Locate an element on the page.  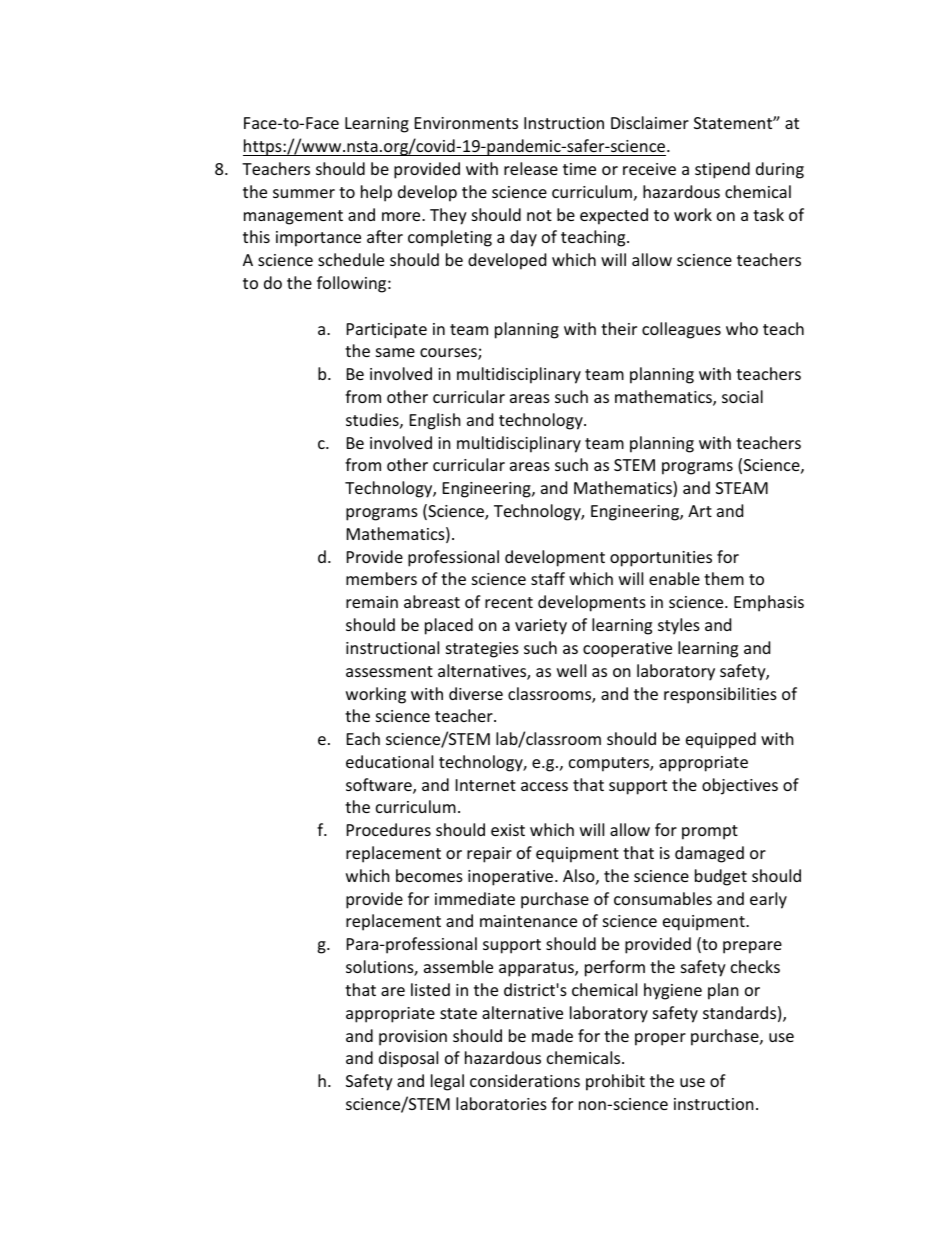
disposal is located at coordinates (408, 1059).
